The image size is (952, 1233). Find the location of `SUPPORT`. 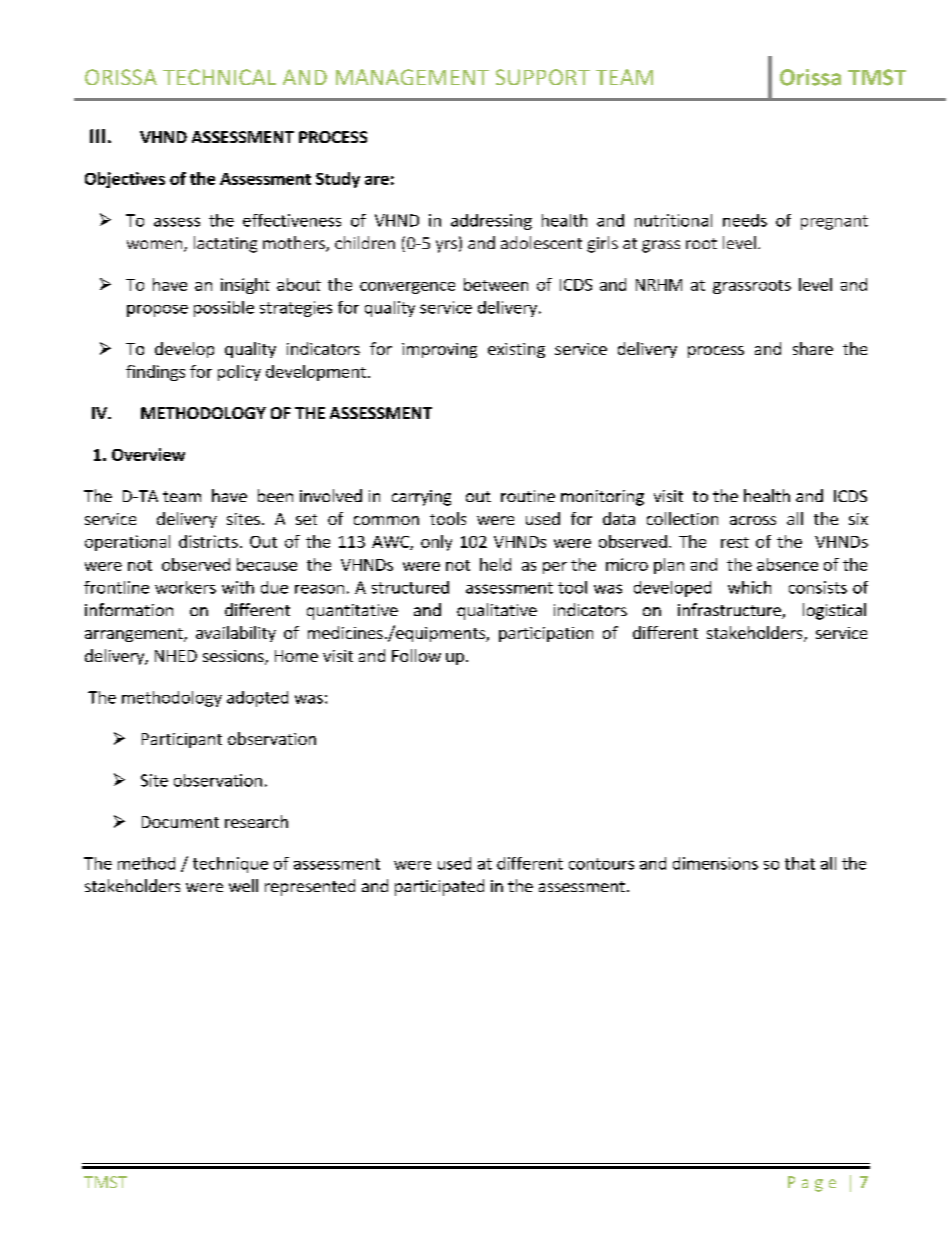

SUPPORT is located at coordinates (543, 77).
